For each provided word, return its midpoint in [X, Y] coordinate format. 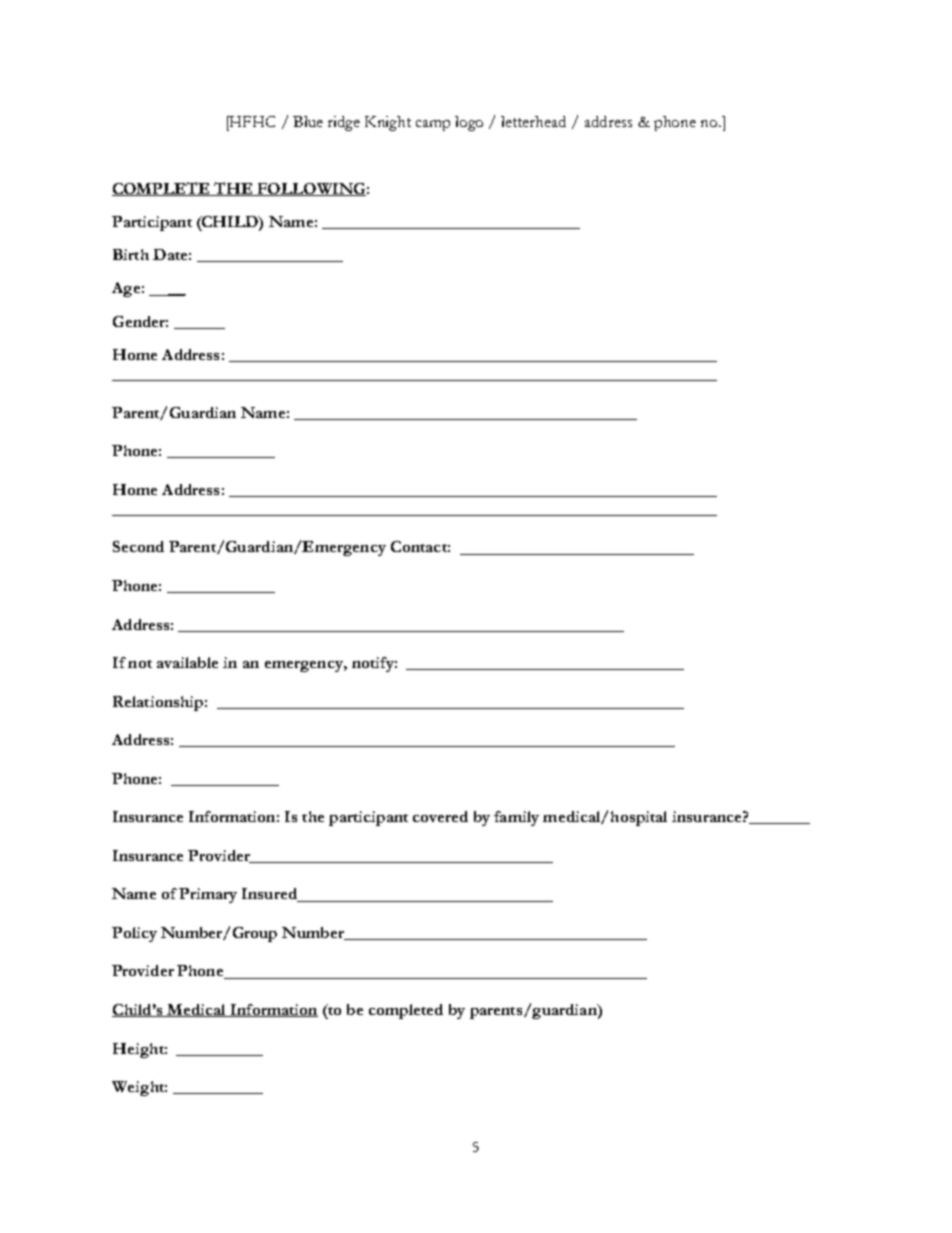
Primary [208, 895]
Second [138, 546]
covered [440, 816]
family [516, 818]
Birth [131, 254]
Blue [308, 121]
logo [469, 123]
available [187, 662]
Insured [271, 895]
